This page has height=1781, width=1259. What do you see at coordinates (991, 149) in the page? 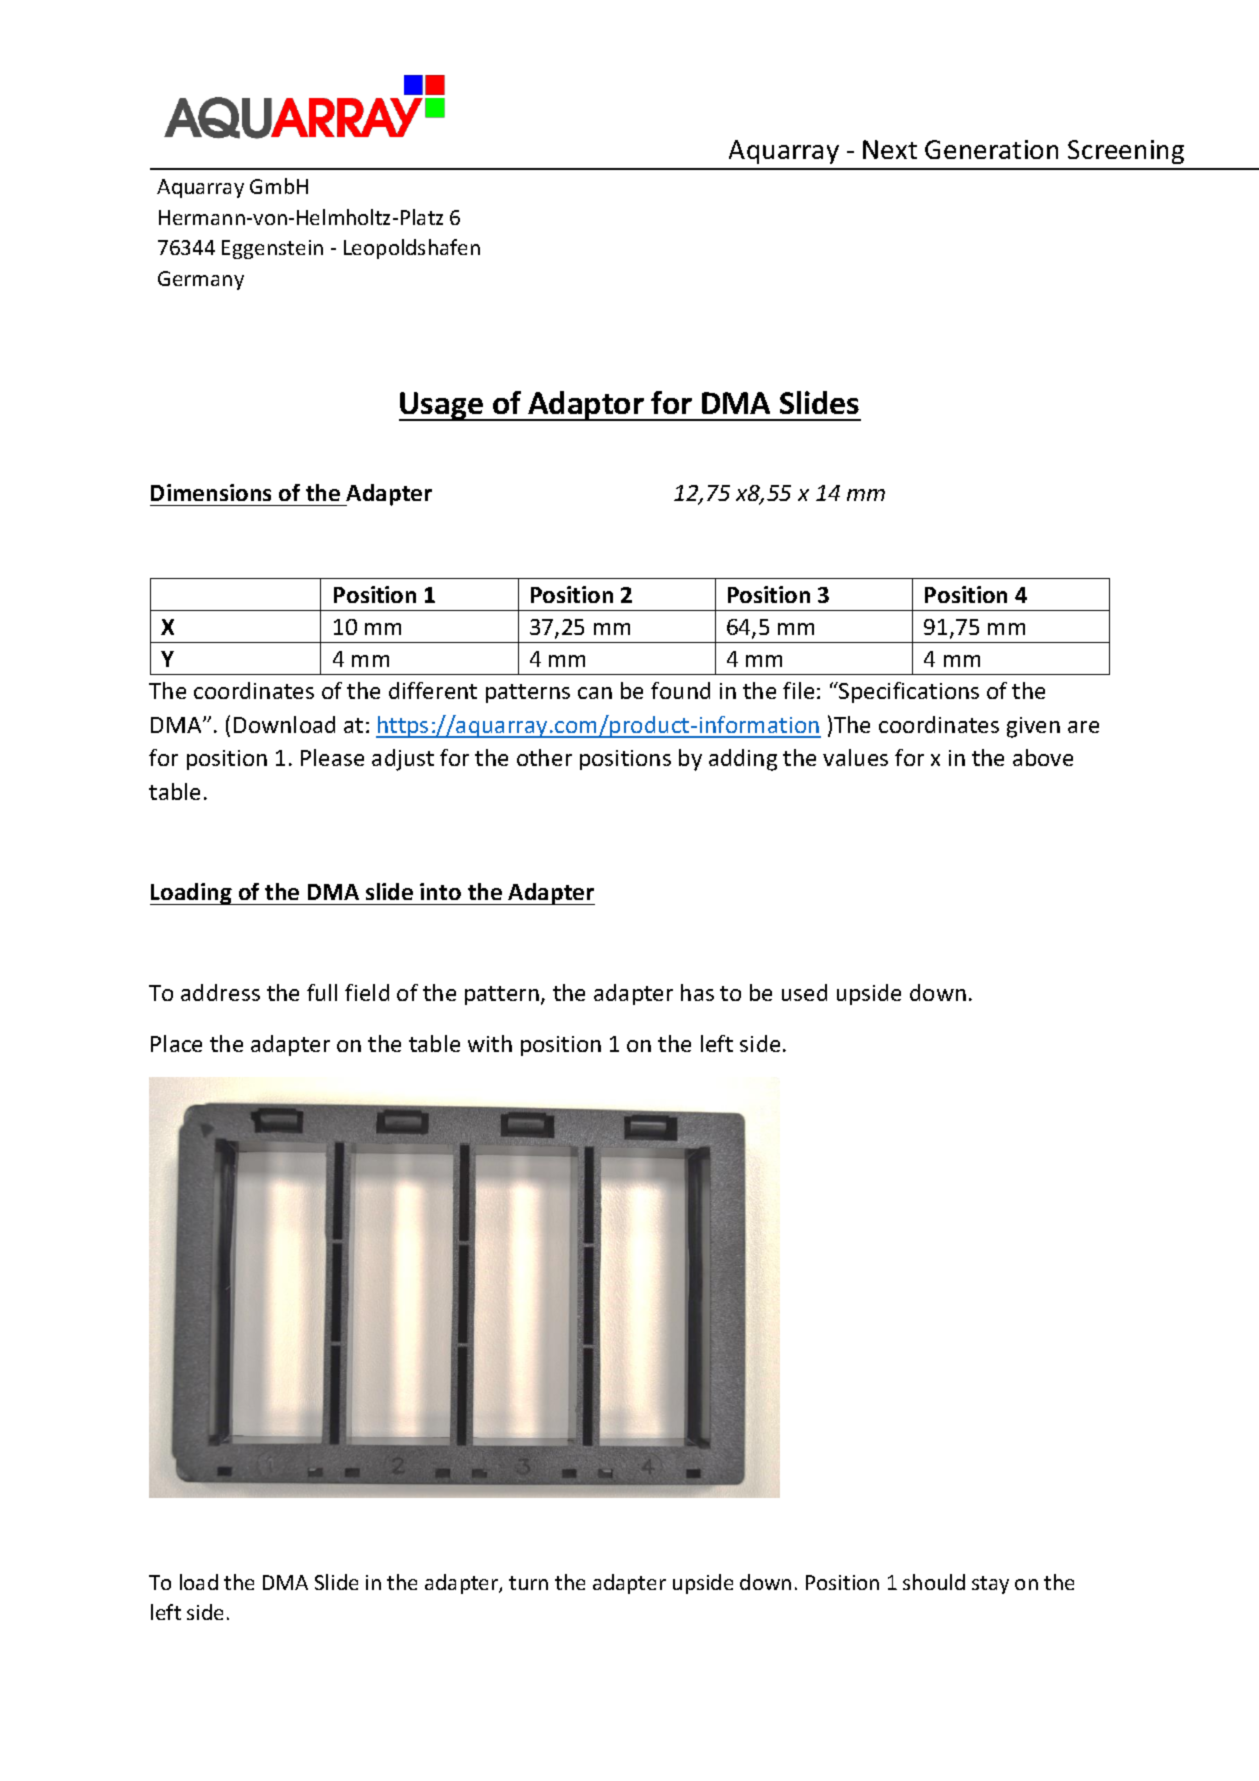
I see `Generation` at bounding box center [991, 149].
